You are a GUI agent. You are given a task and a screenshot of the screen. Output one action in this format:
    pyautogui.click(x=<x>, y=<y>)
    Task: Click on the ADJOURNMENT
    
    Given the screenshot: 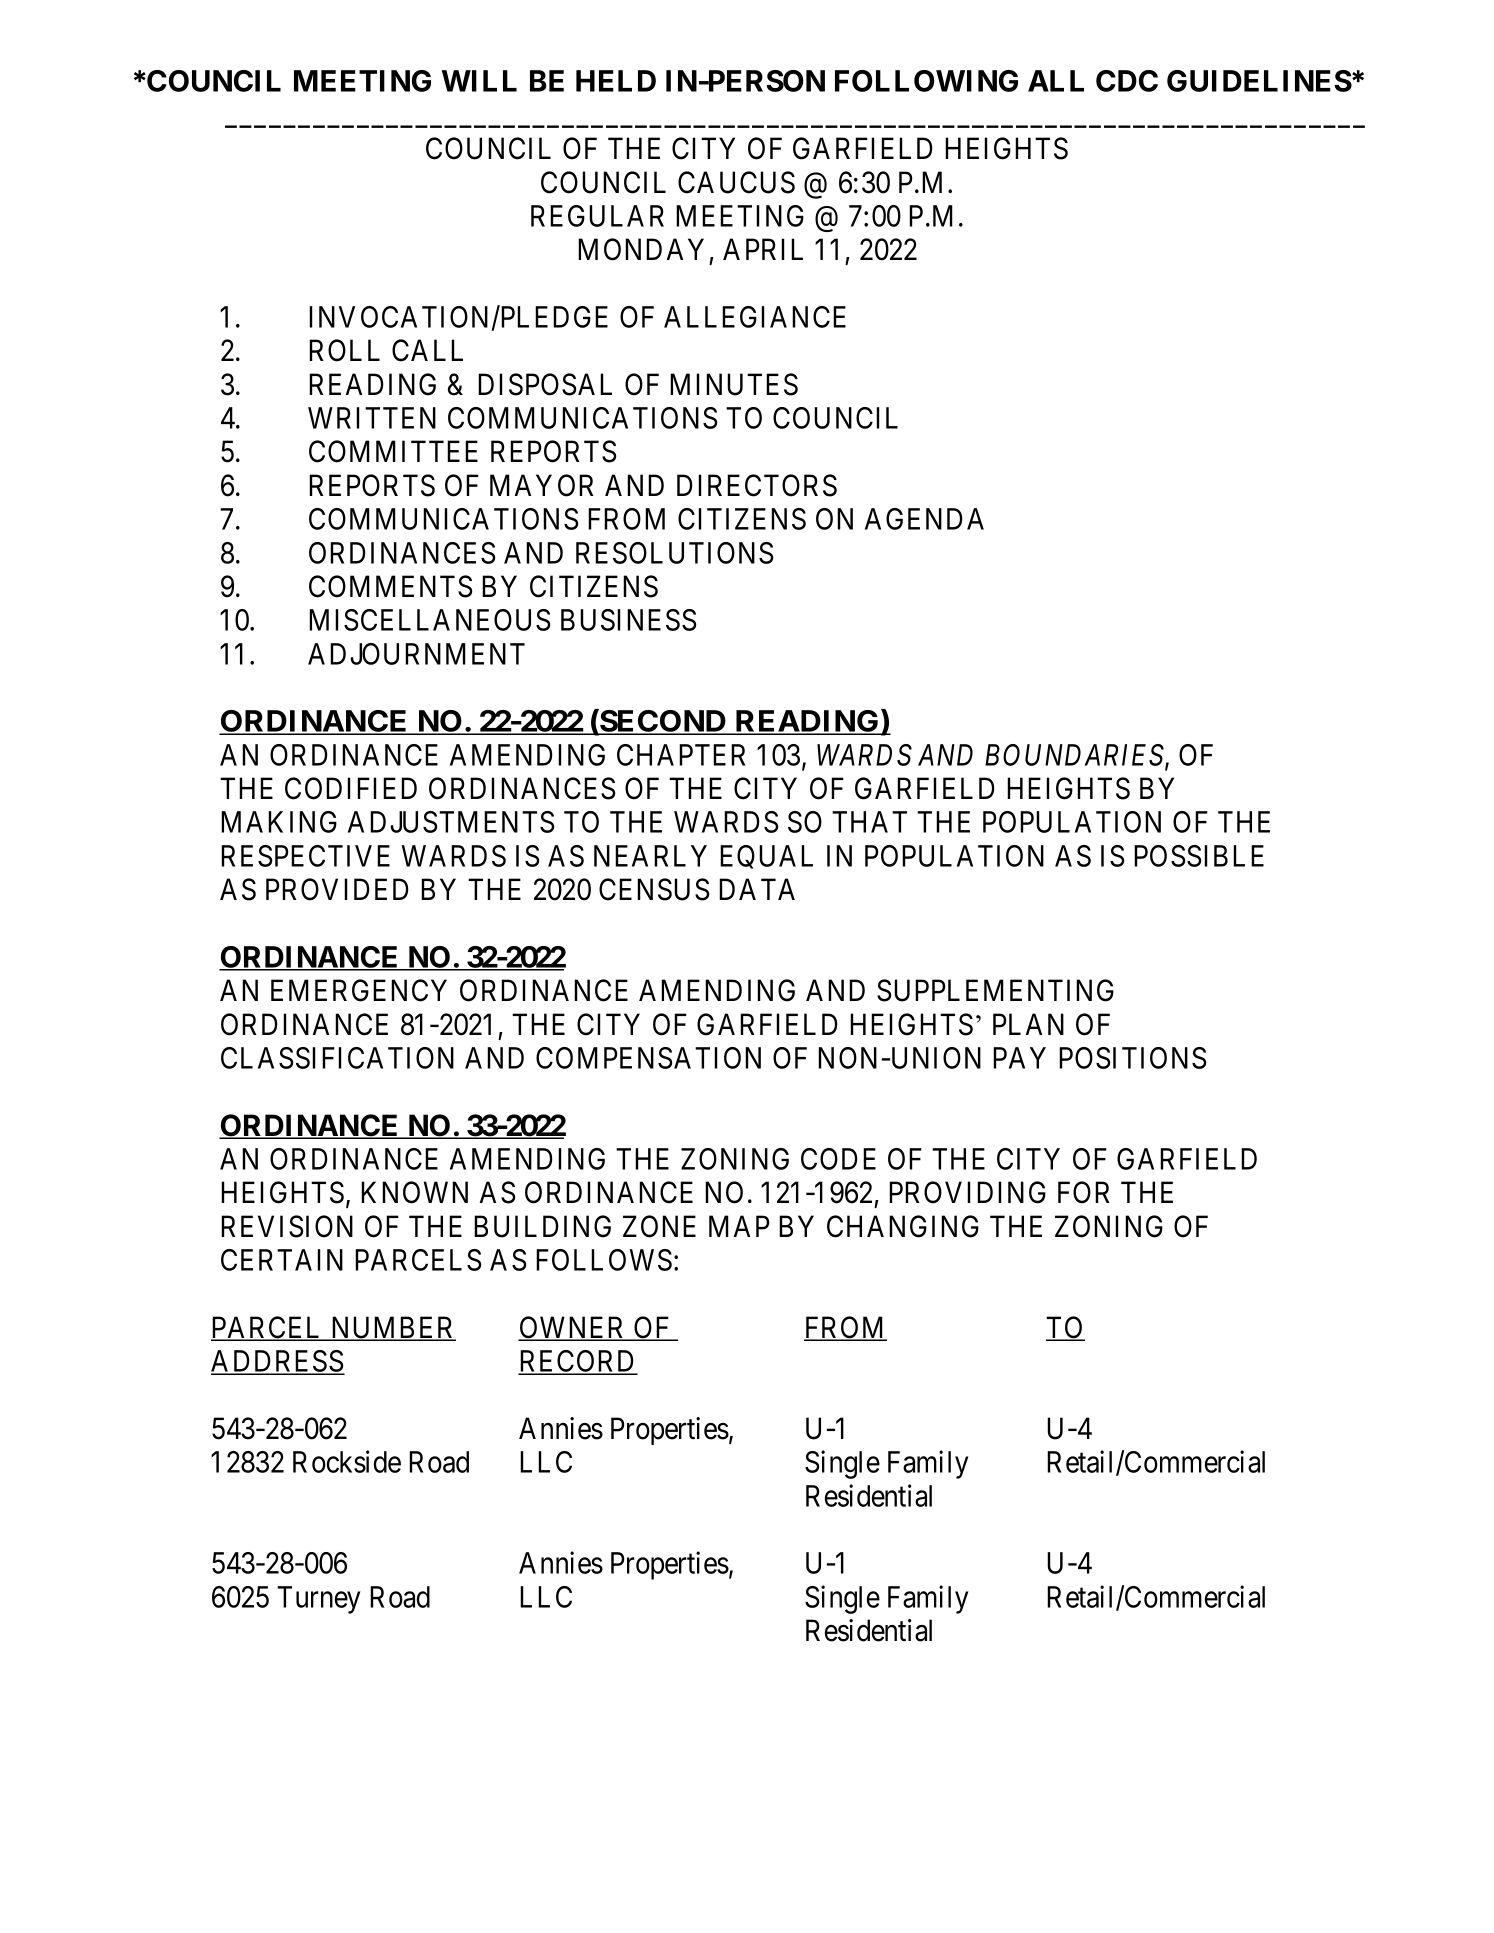 What is the action you would take?
    pyautogui.click(x=416, y=654)
